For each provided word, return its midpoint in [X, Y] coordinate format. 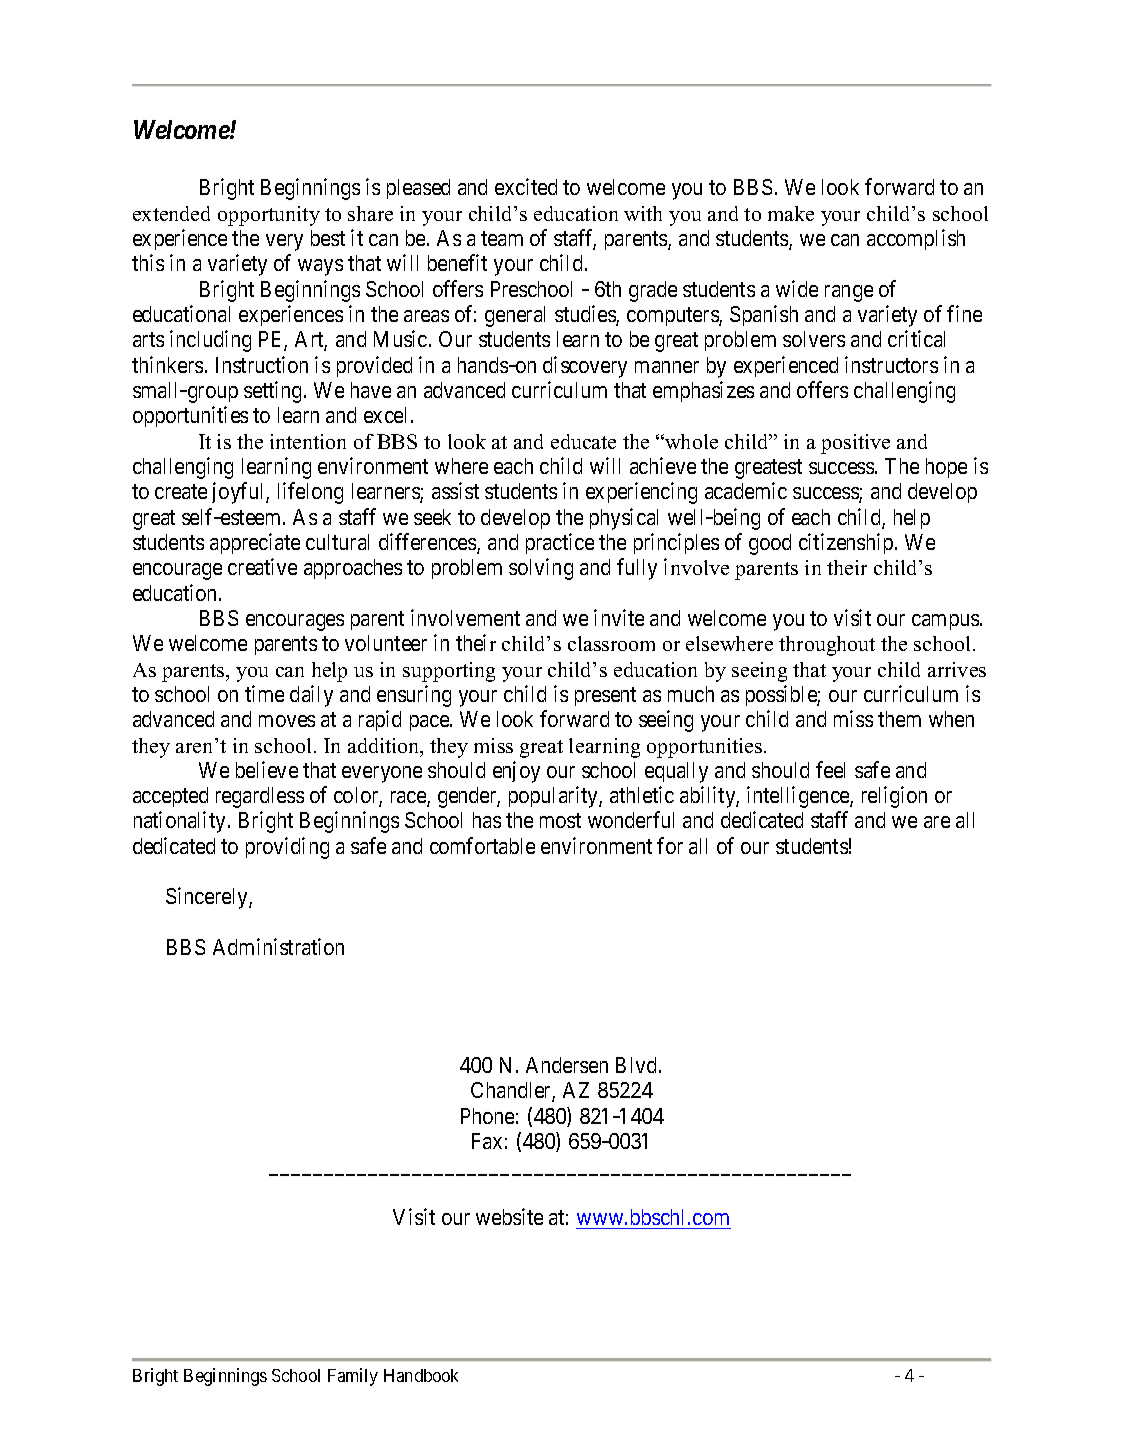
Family [353, 1377]
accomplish [916, 239]
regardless [260, 797]
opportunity [269, 216]
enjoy [516, 772]
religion [894, 797]
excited [526, 186]
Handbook [421, 1375]
